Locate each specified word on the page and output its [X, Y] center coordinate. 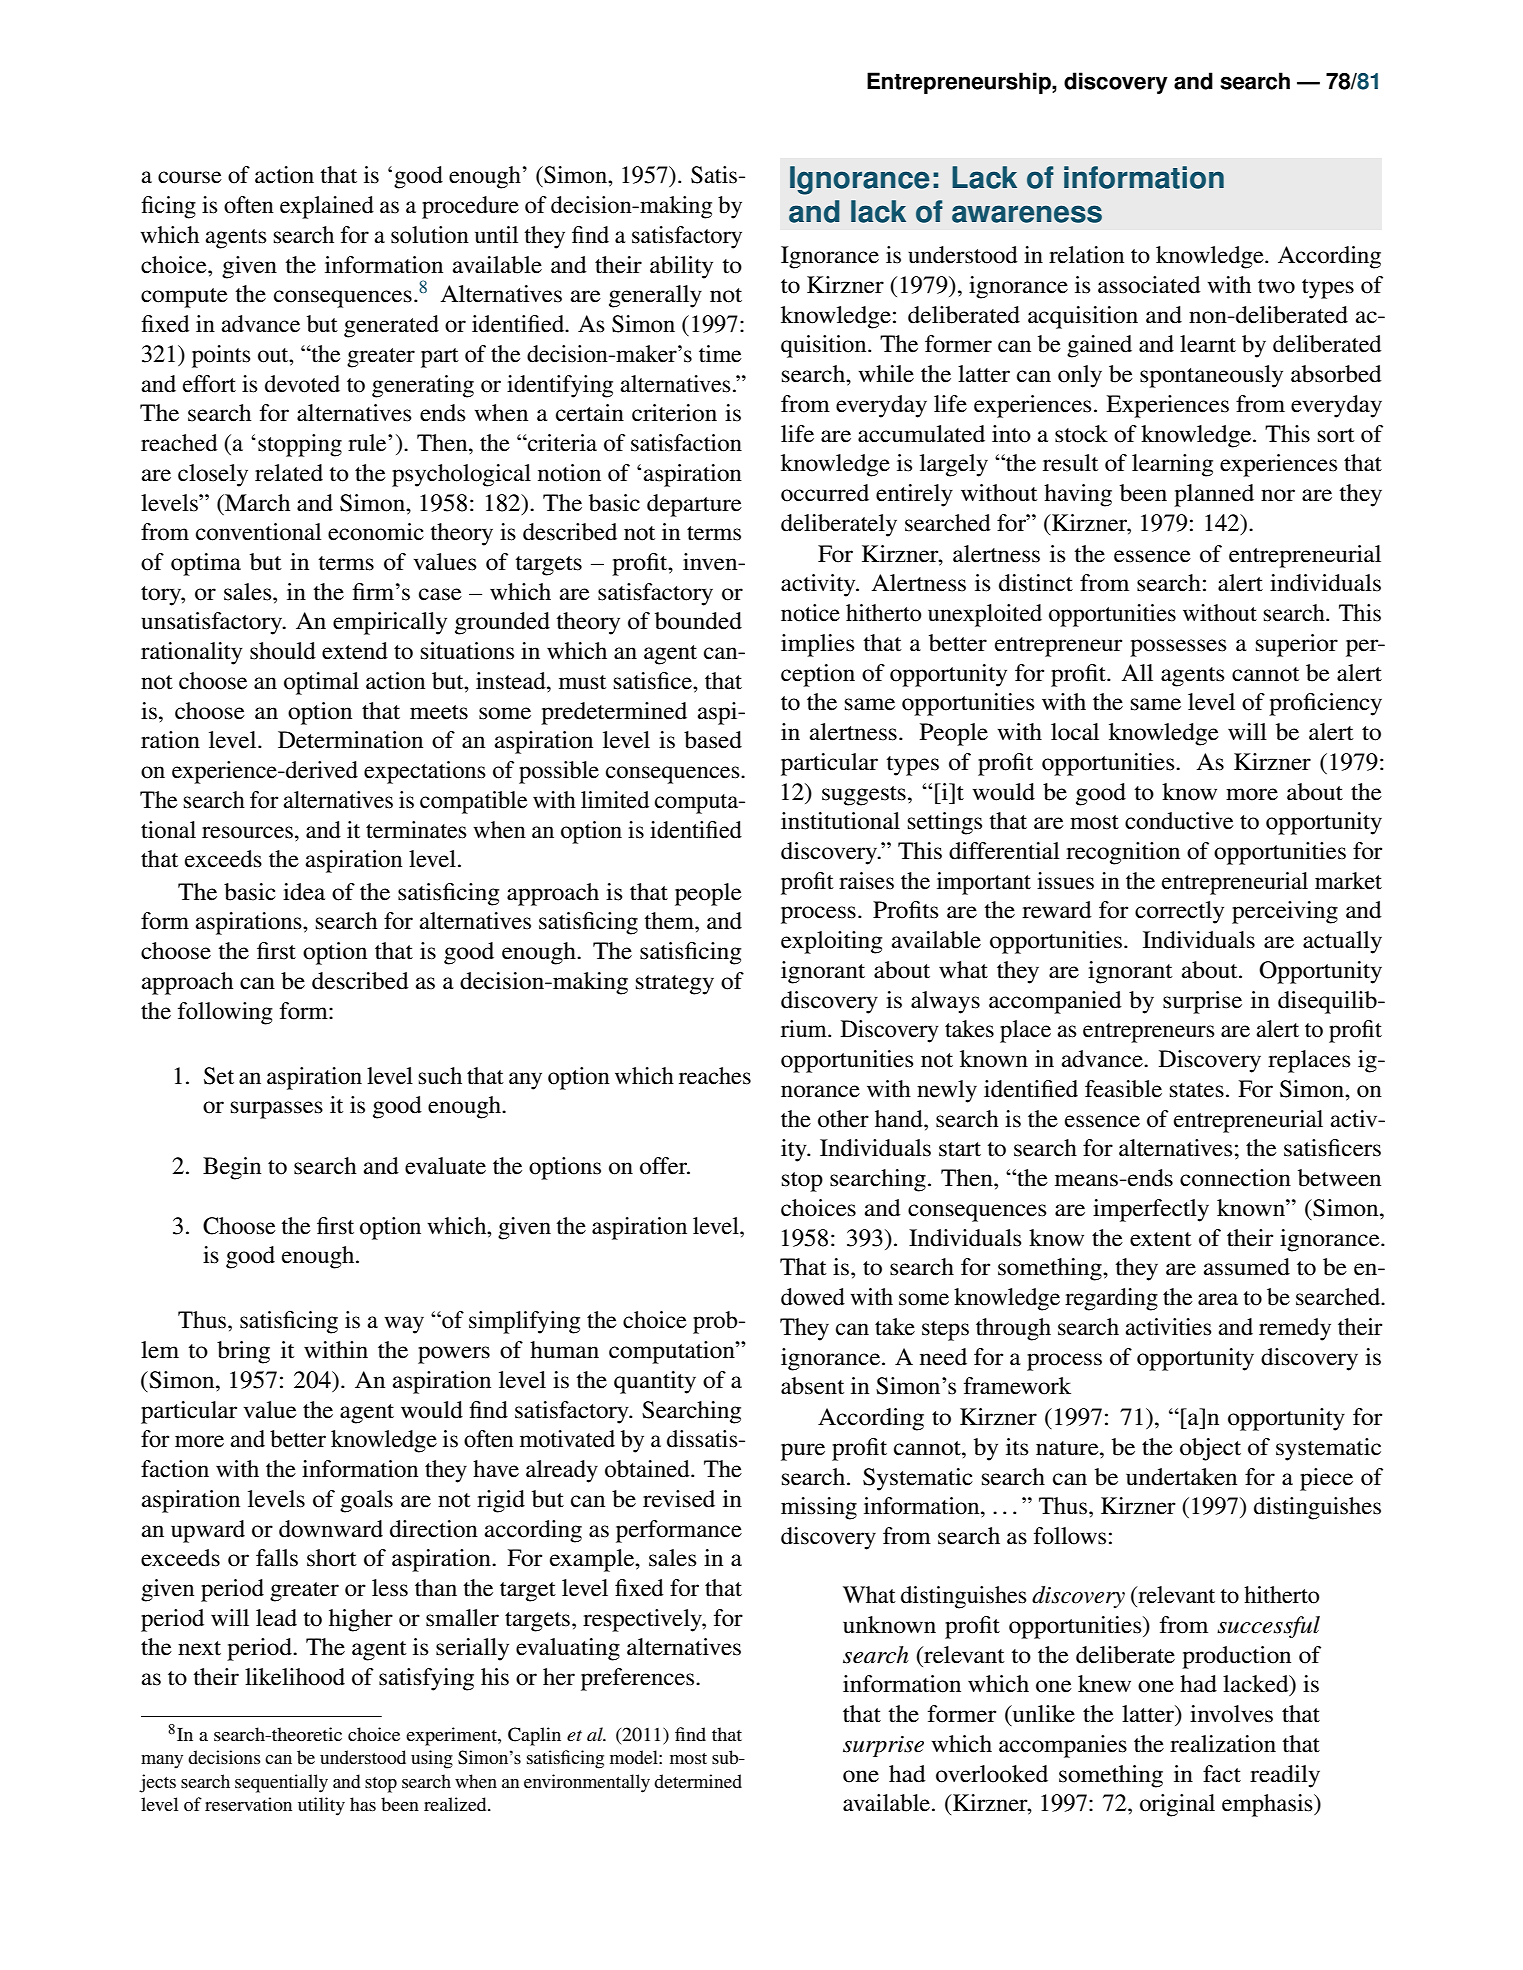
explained [327, 207]
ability [681, 267]
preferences [639, 1679]
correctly [1179, 912]
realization [1223, 1744]
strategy [675, 985]
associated [1149, 285]
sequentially [281, 1783]
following [225, 1013]
